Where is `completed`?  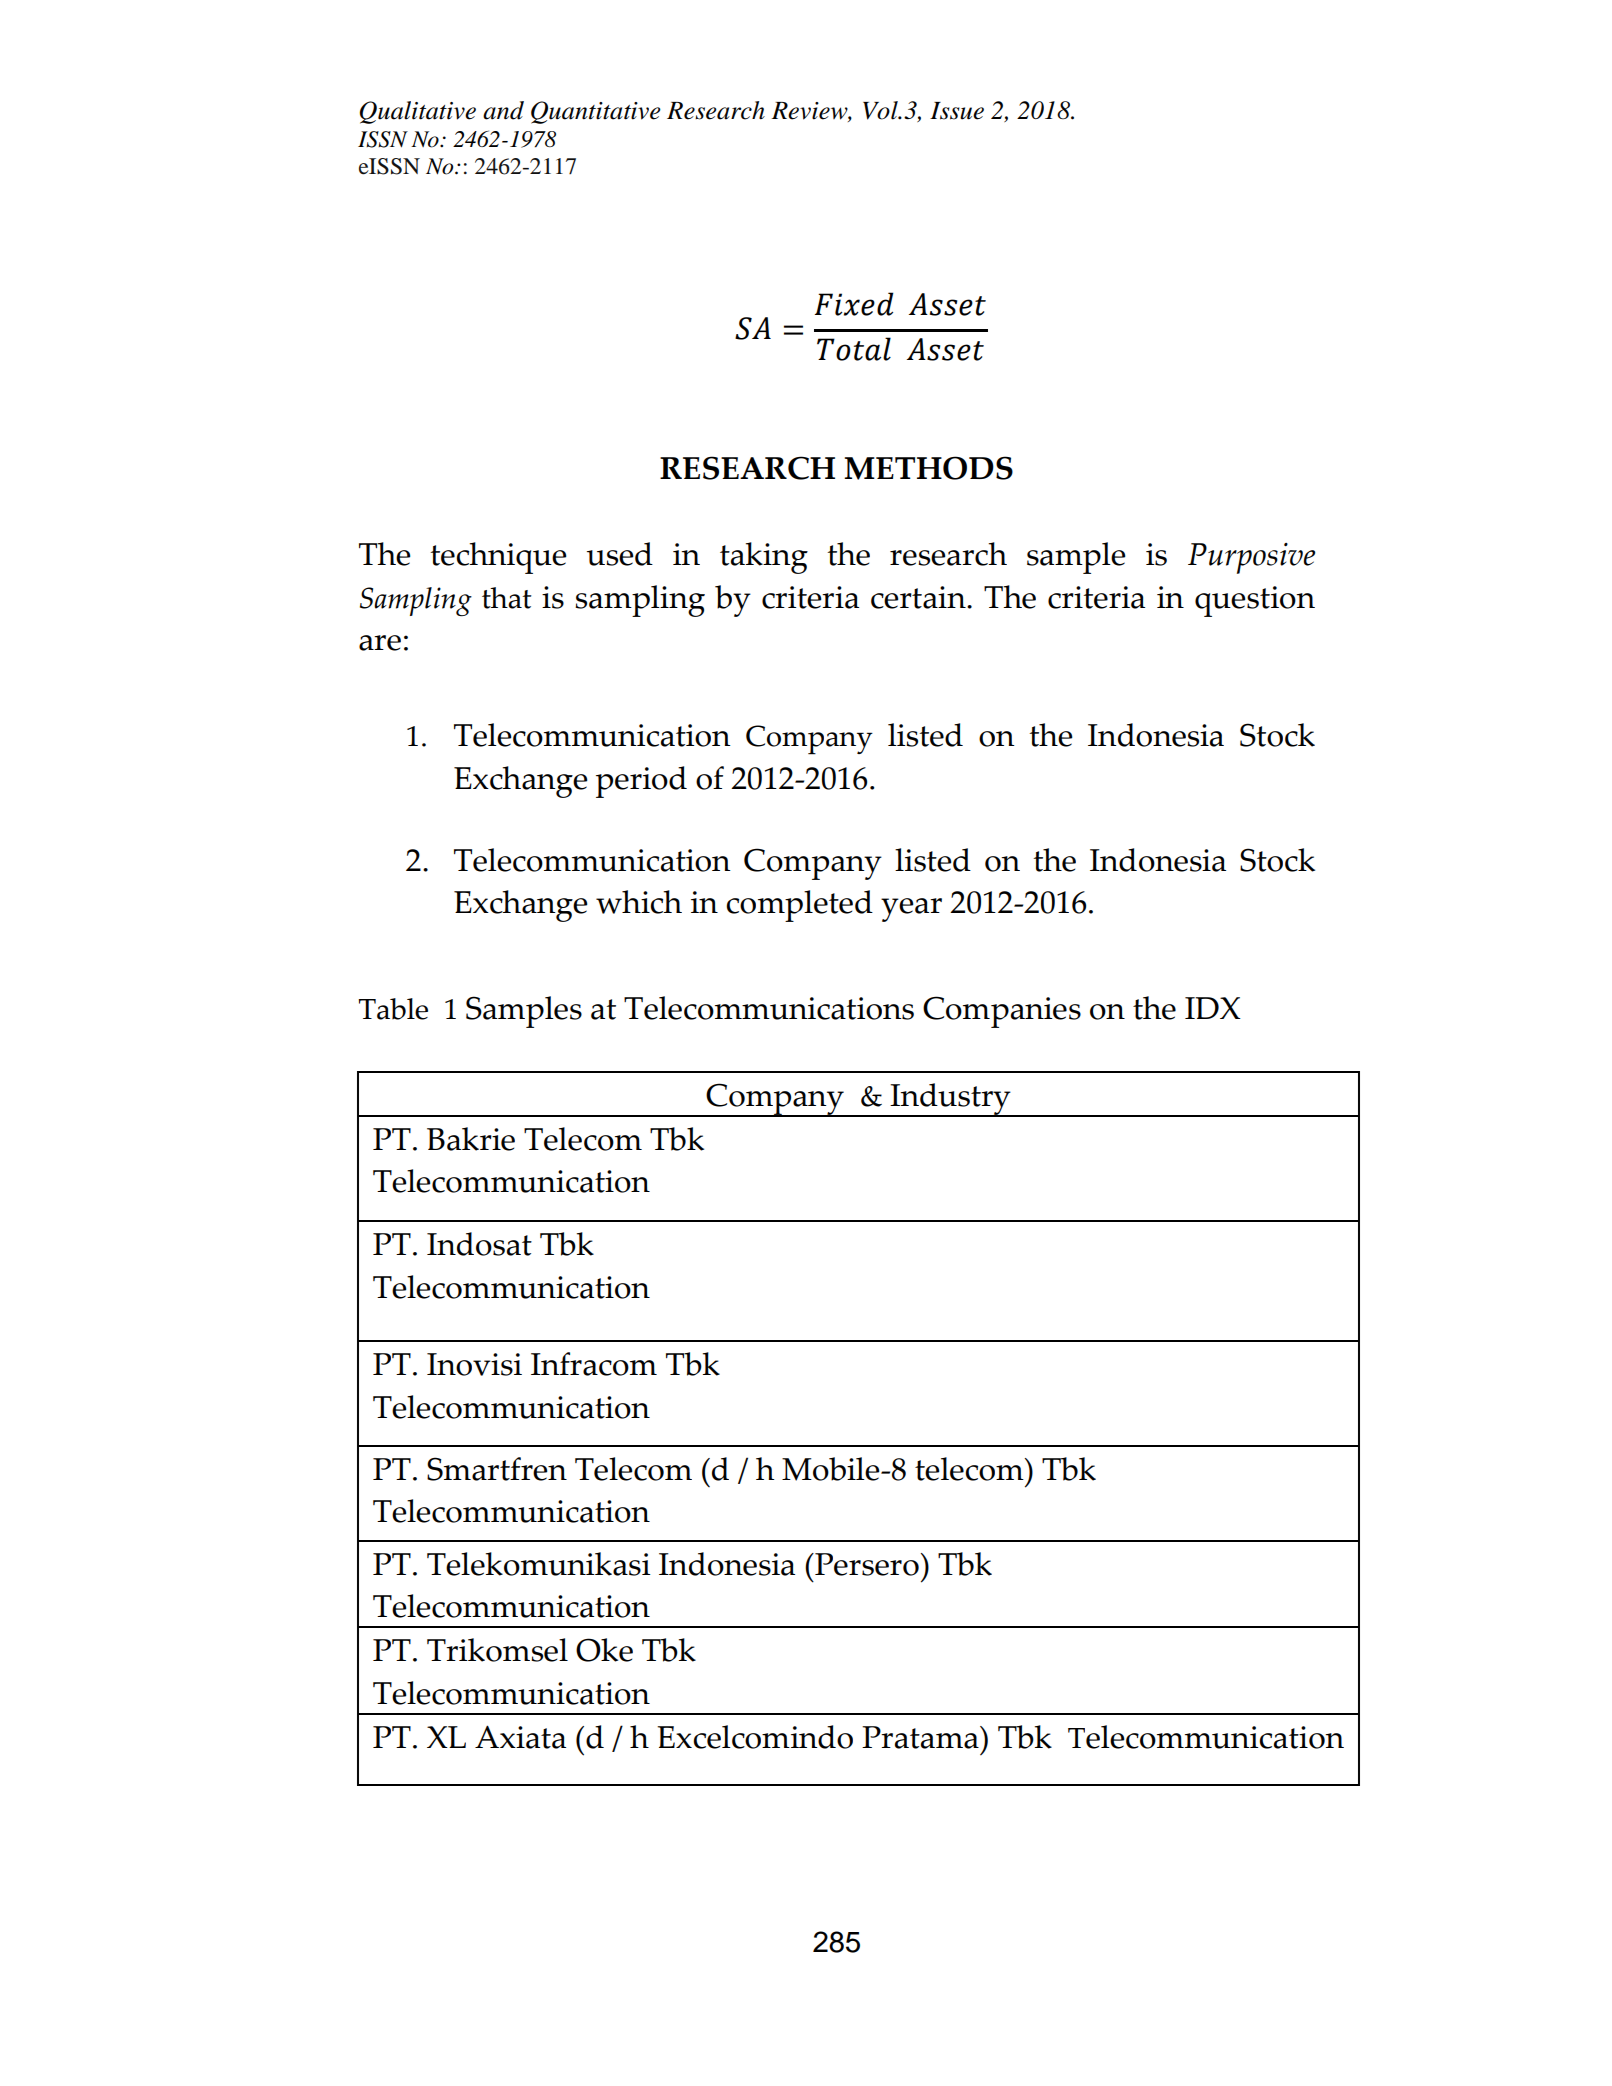 completed is located at coordinates (799, 906).
